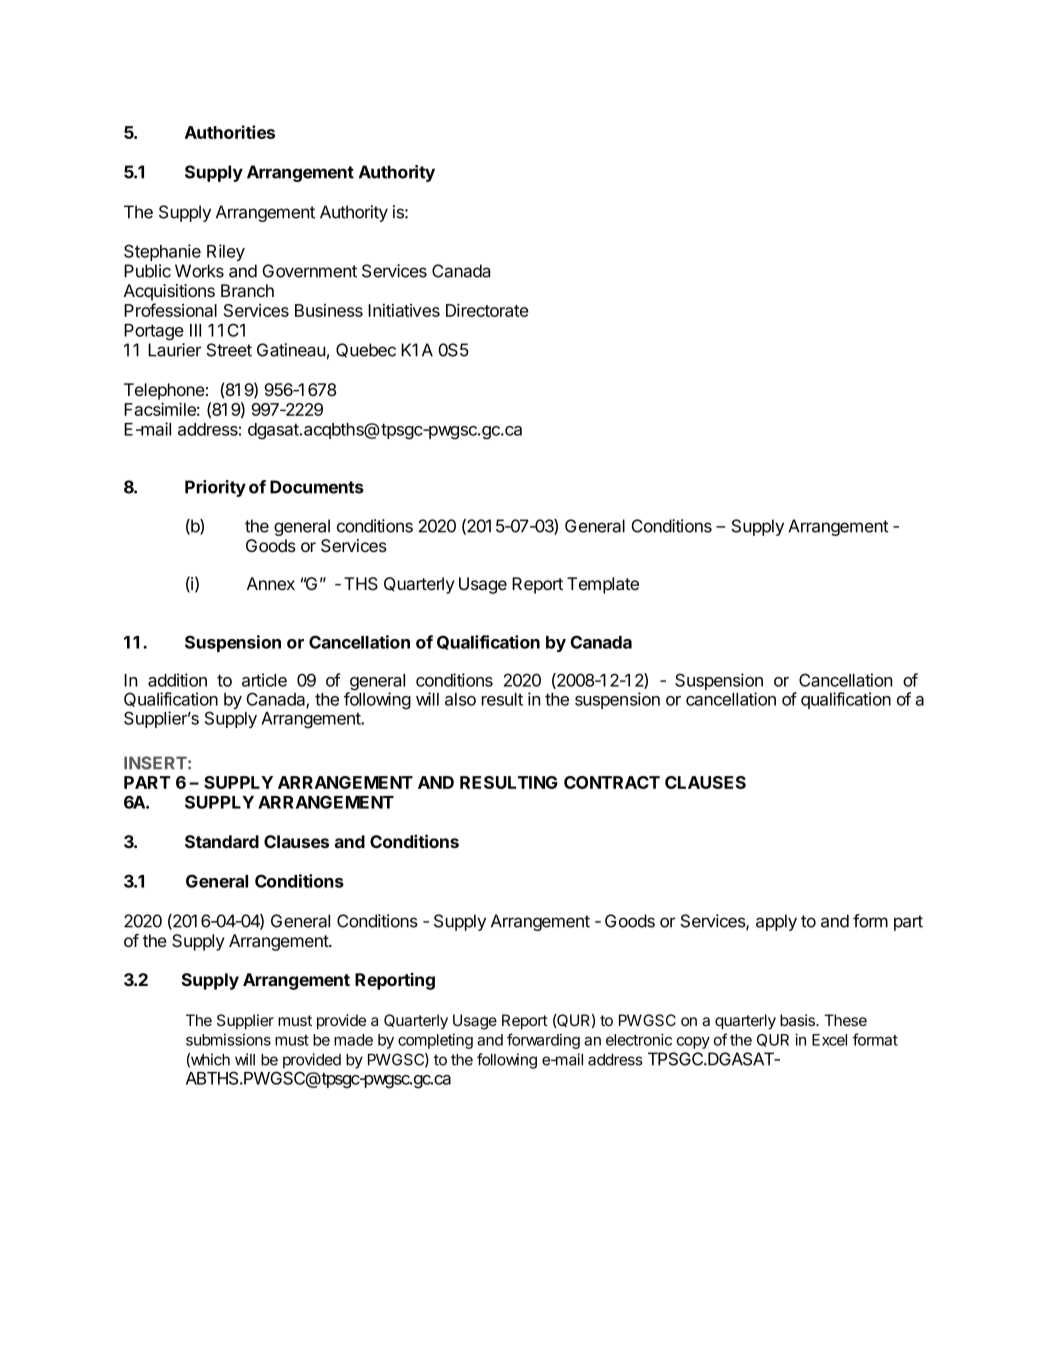  I want to click on Initiatives, so click(404, 310).
